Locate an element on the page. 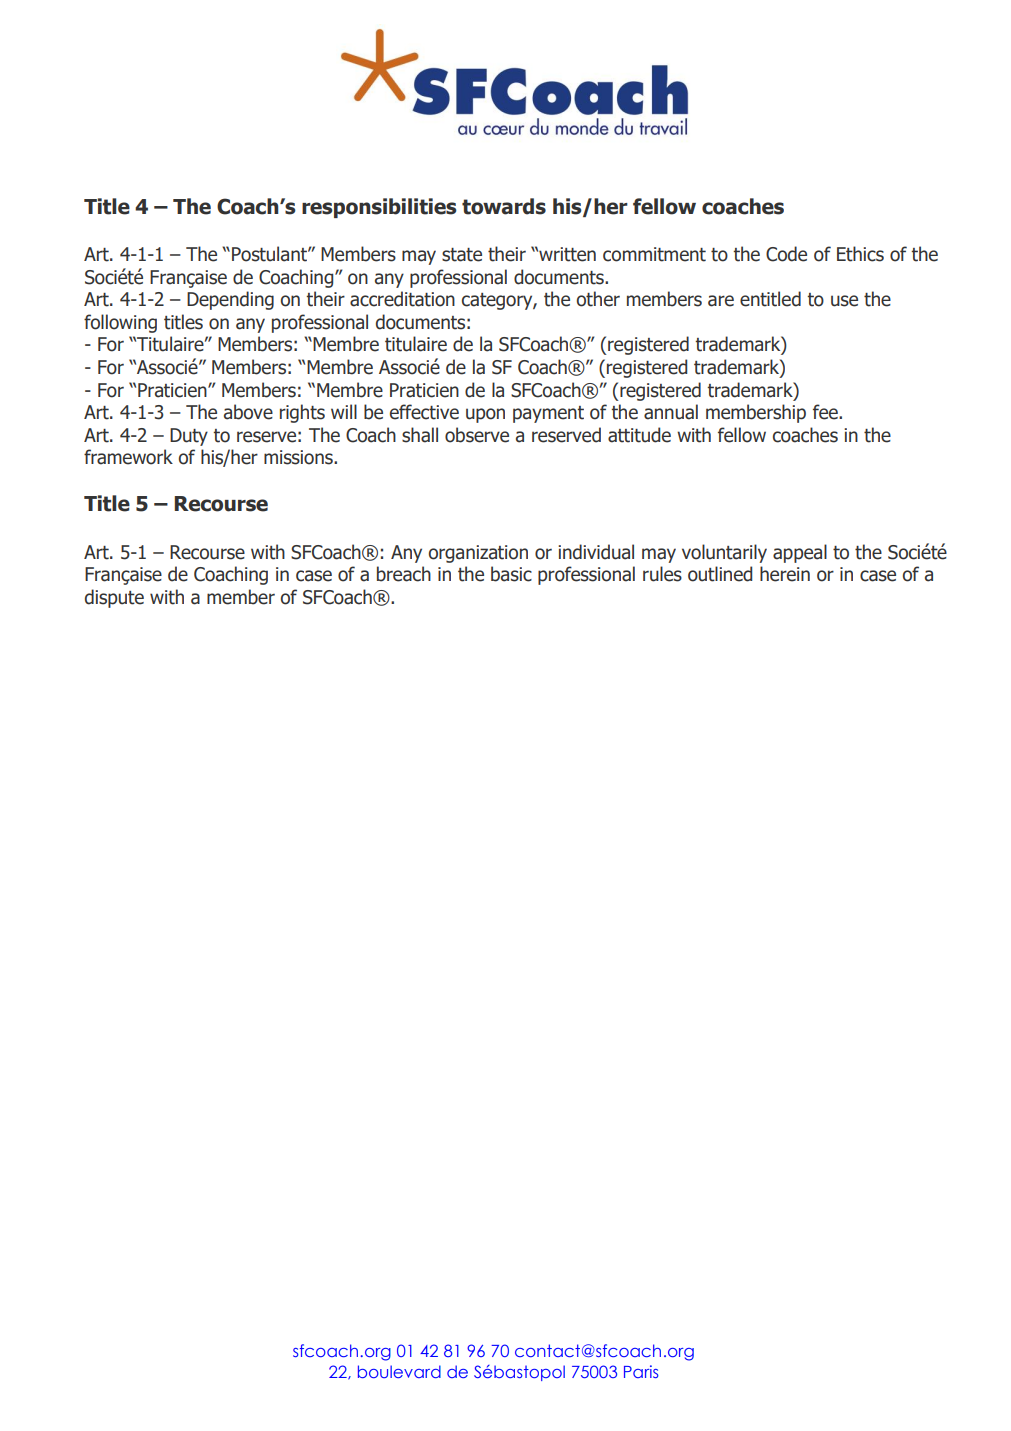 The height and width of the image is (1431, 1011). observe is located at coordinates (477, 435).
